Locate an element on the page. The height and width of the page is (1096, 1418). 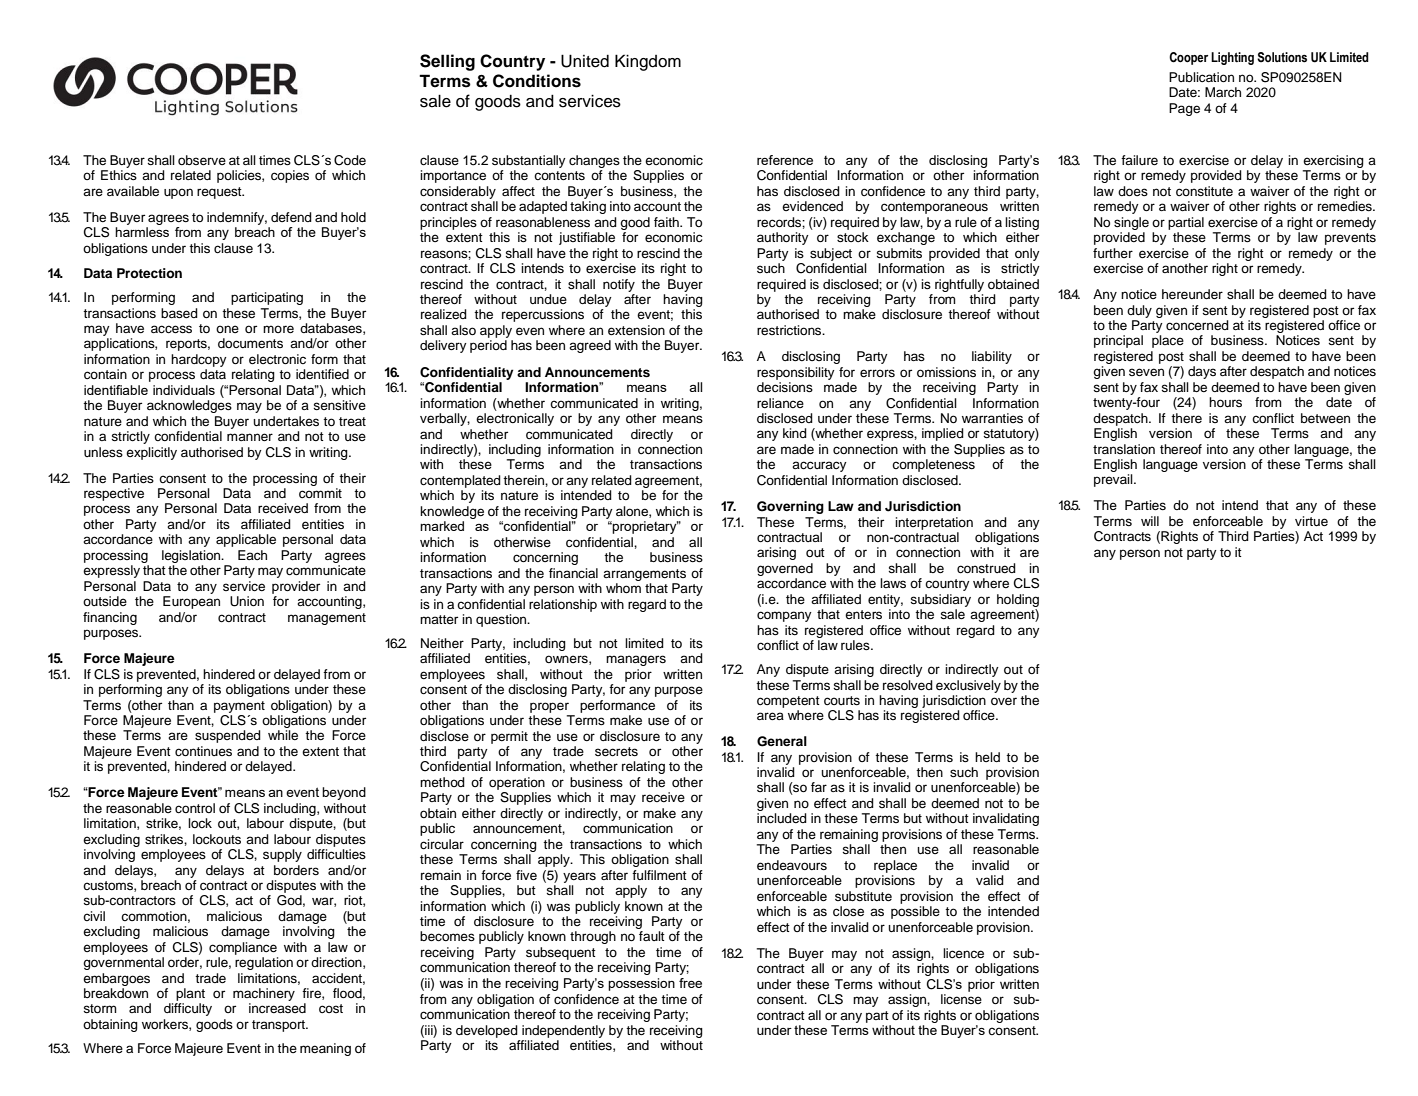
transport is located at coordinates (279, 1026).
